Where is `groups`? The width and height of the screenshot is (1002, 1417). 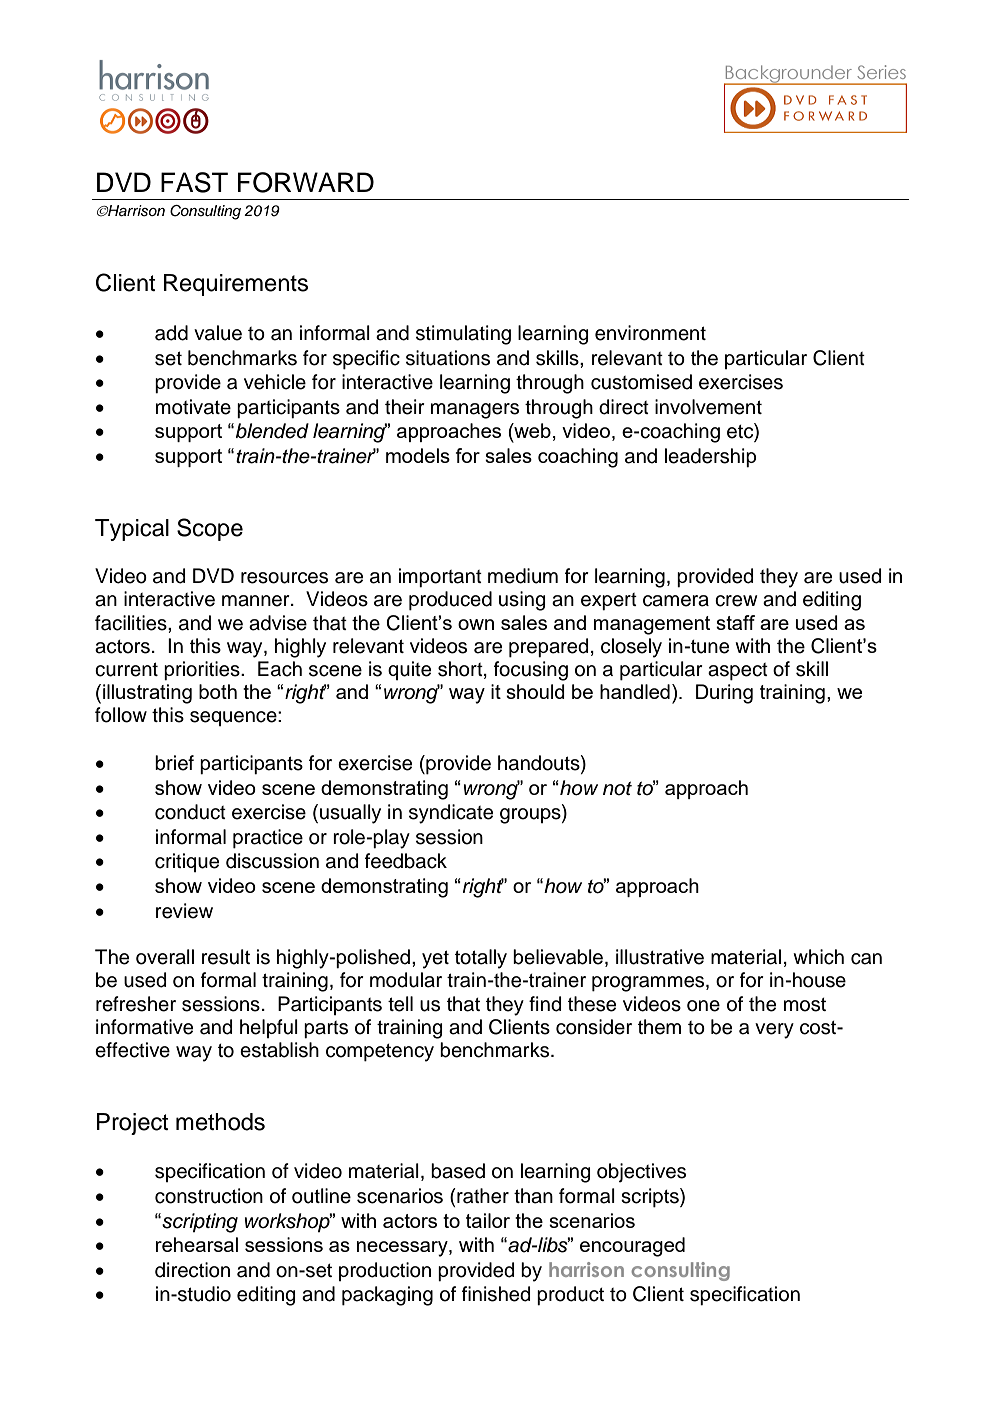 groups is located at coordinates (531, 815).
